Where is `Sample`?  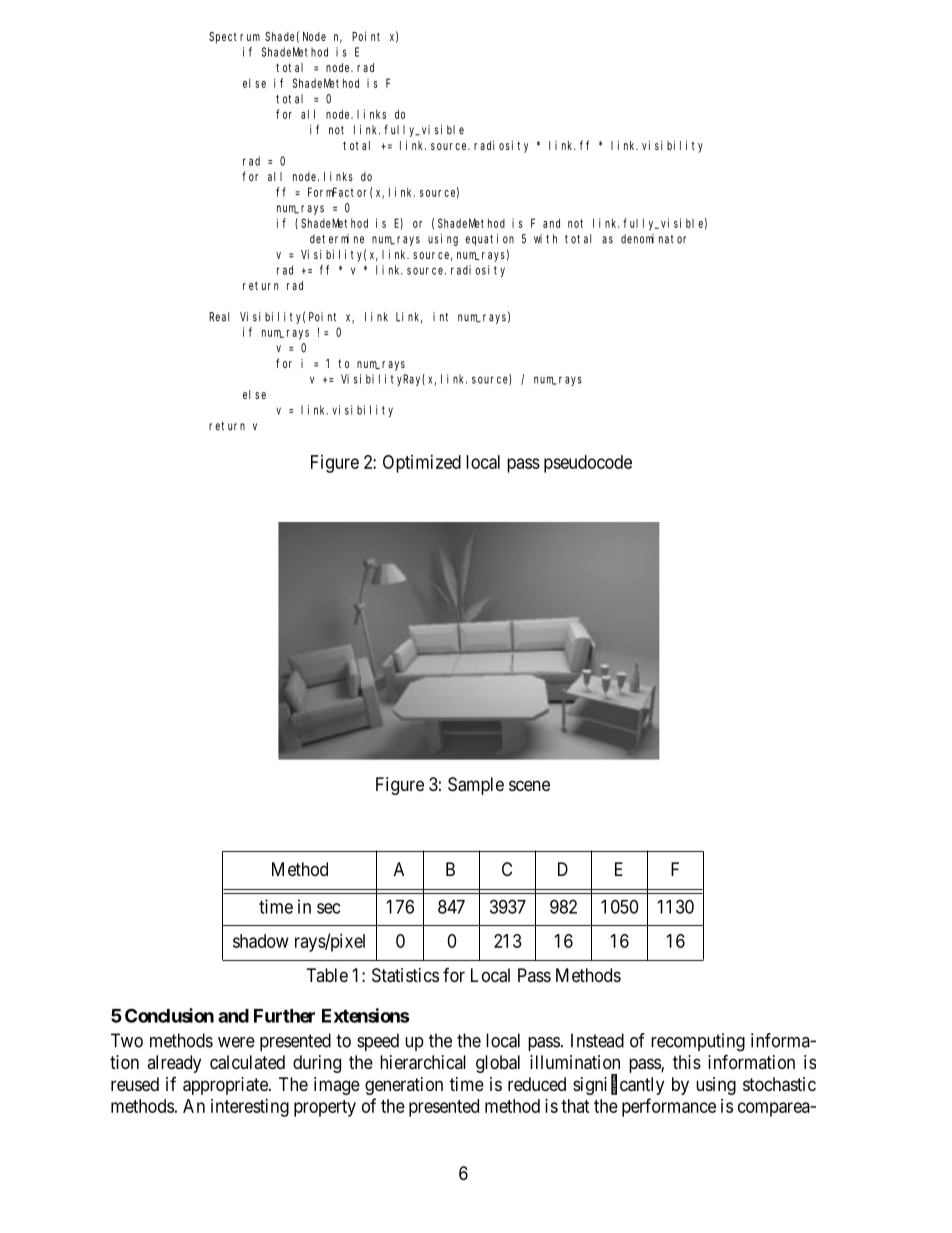
Sample is located at coordinates (476, 786).
